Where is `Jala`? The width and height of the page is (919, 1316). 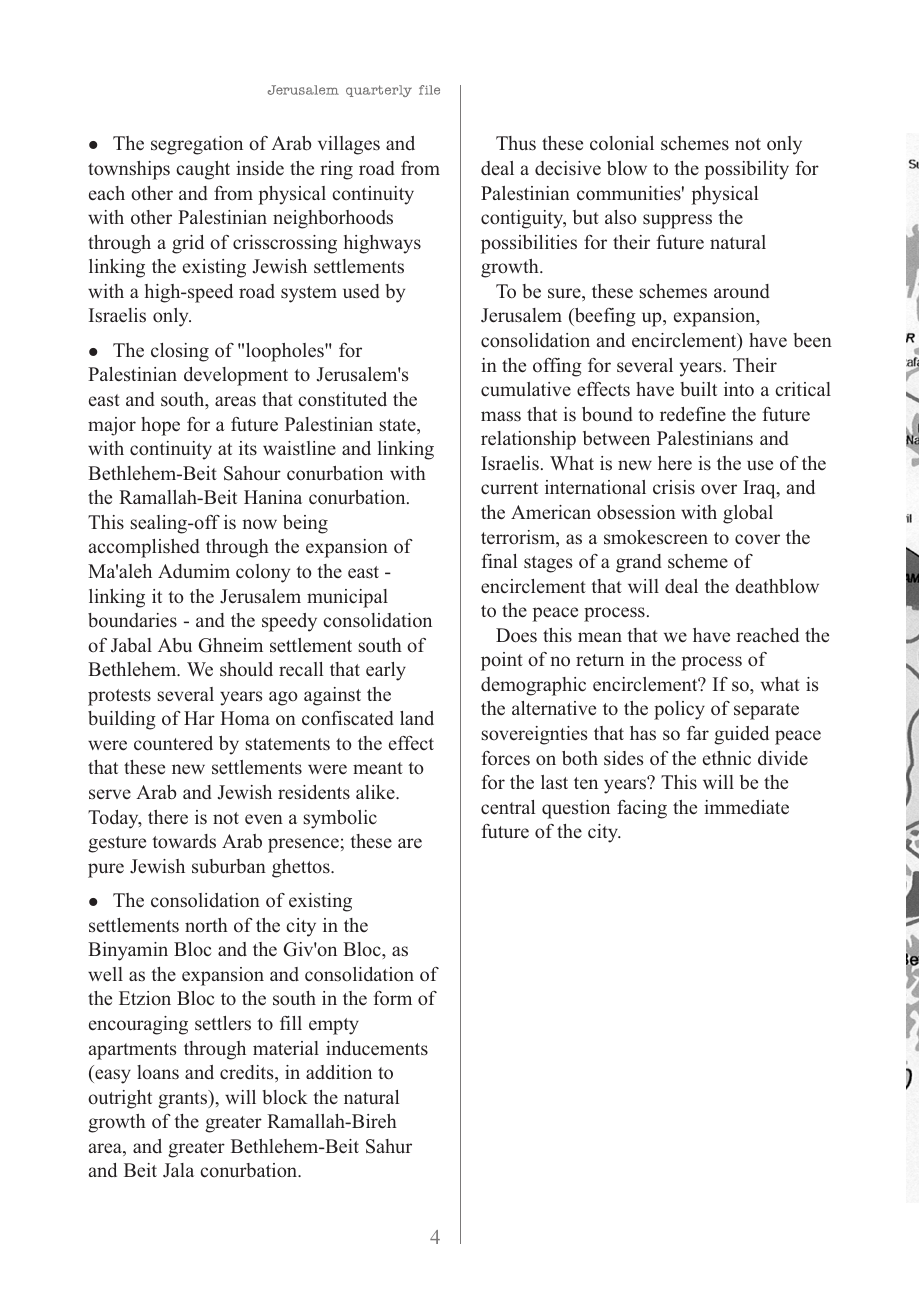 Jala is located at coordinates (178, 1170).
